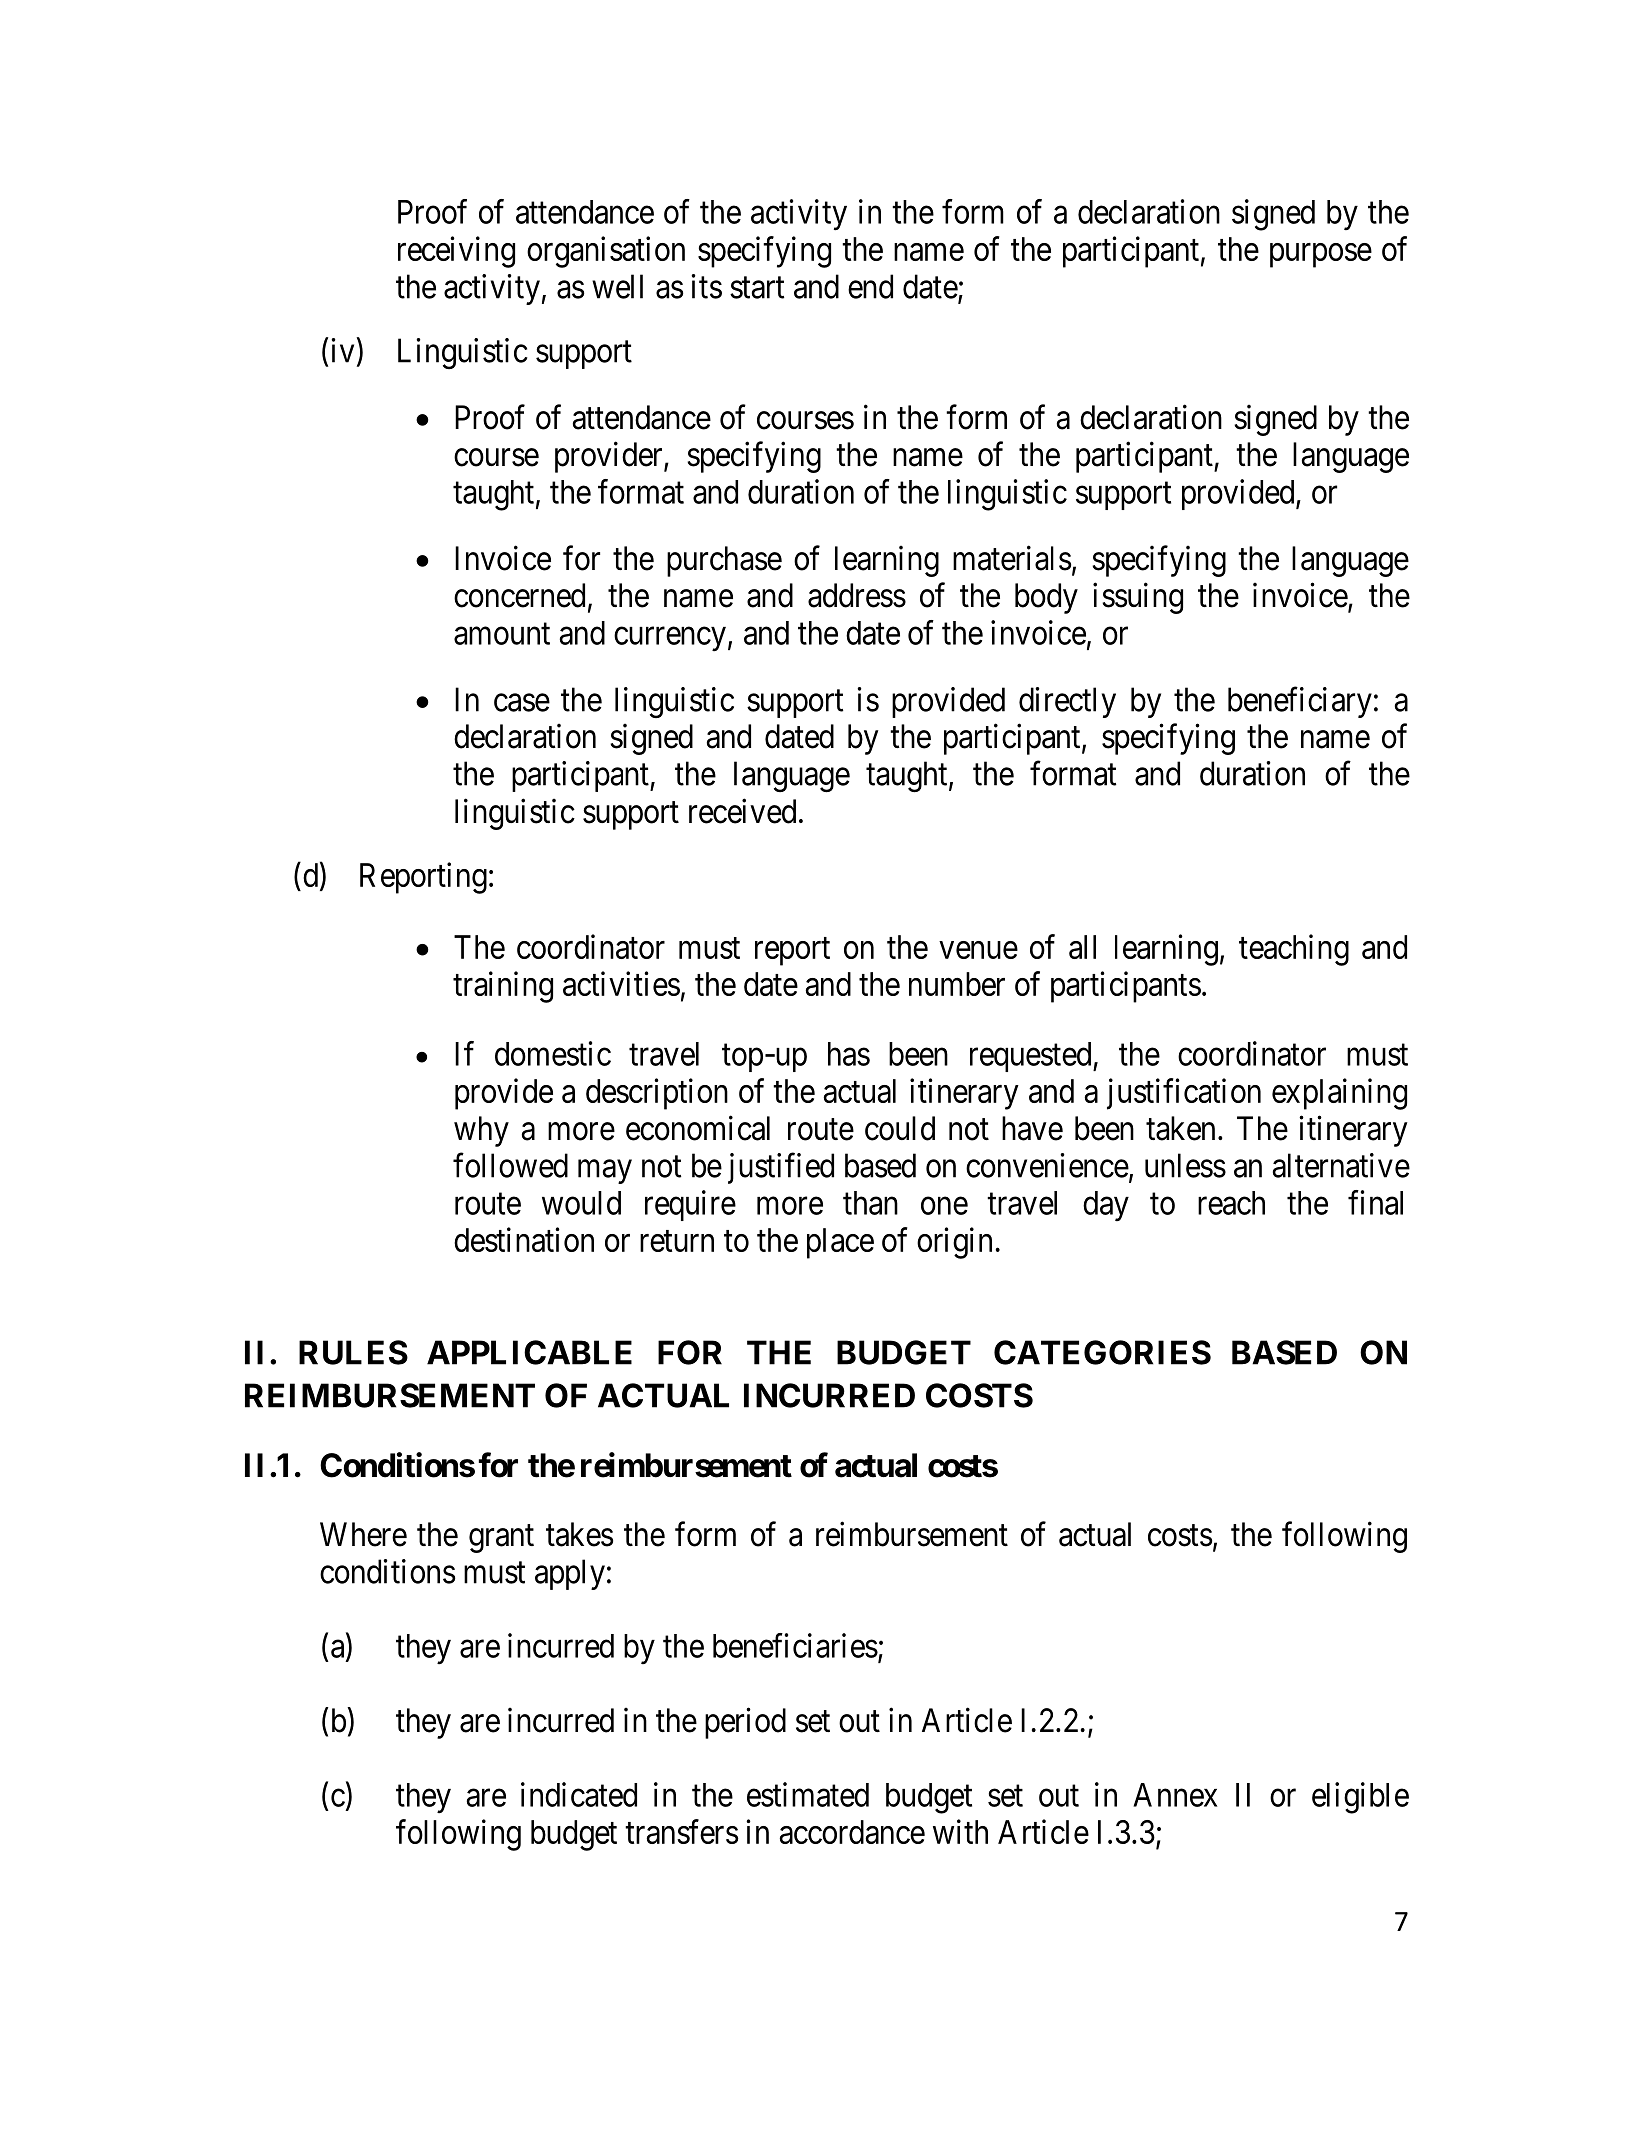  Describe the element at coordinates (979, 950) in the screenshot. I see `venue` at that location.
